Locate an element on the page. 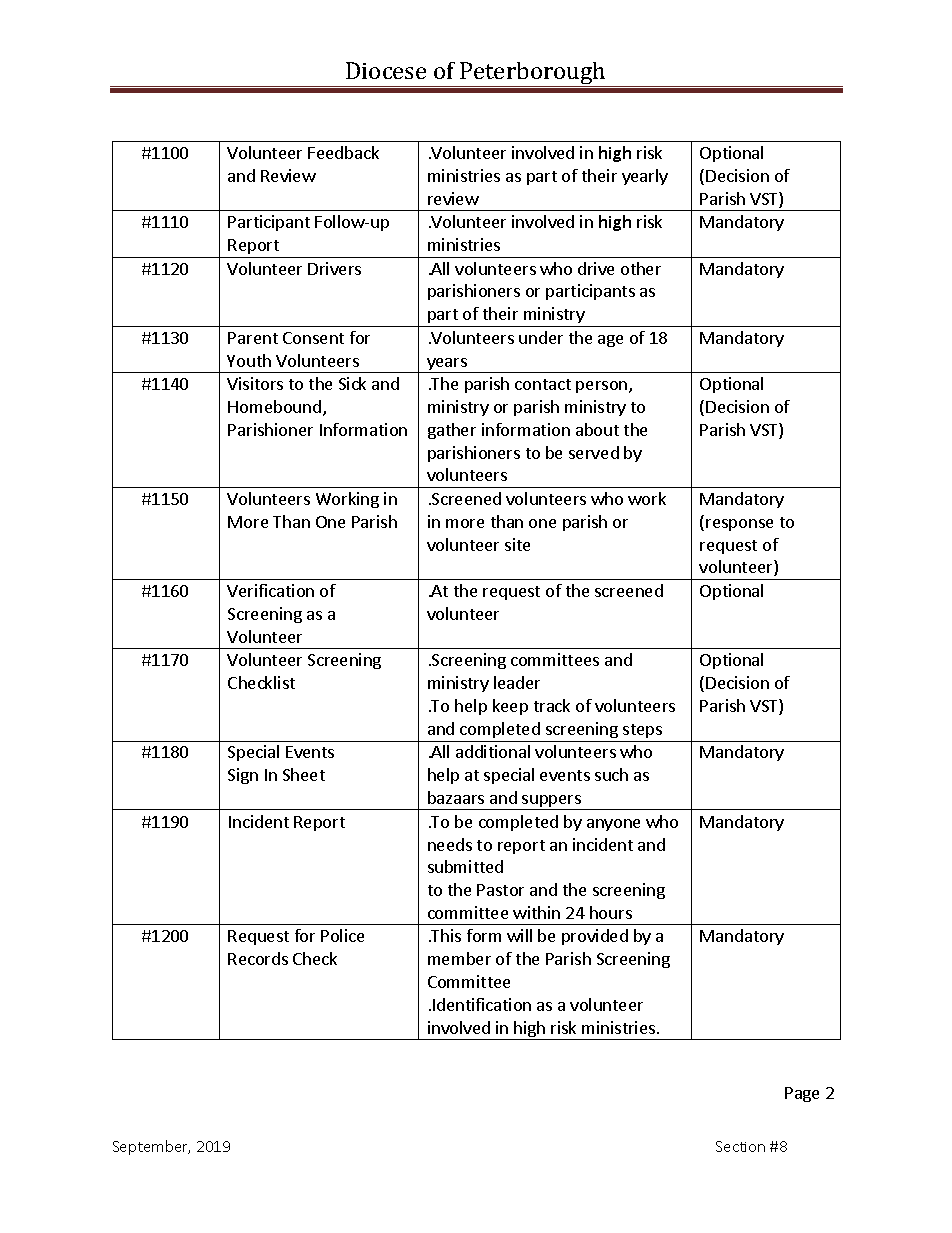  Feedback is located at coordinates (343, 152).
